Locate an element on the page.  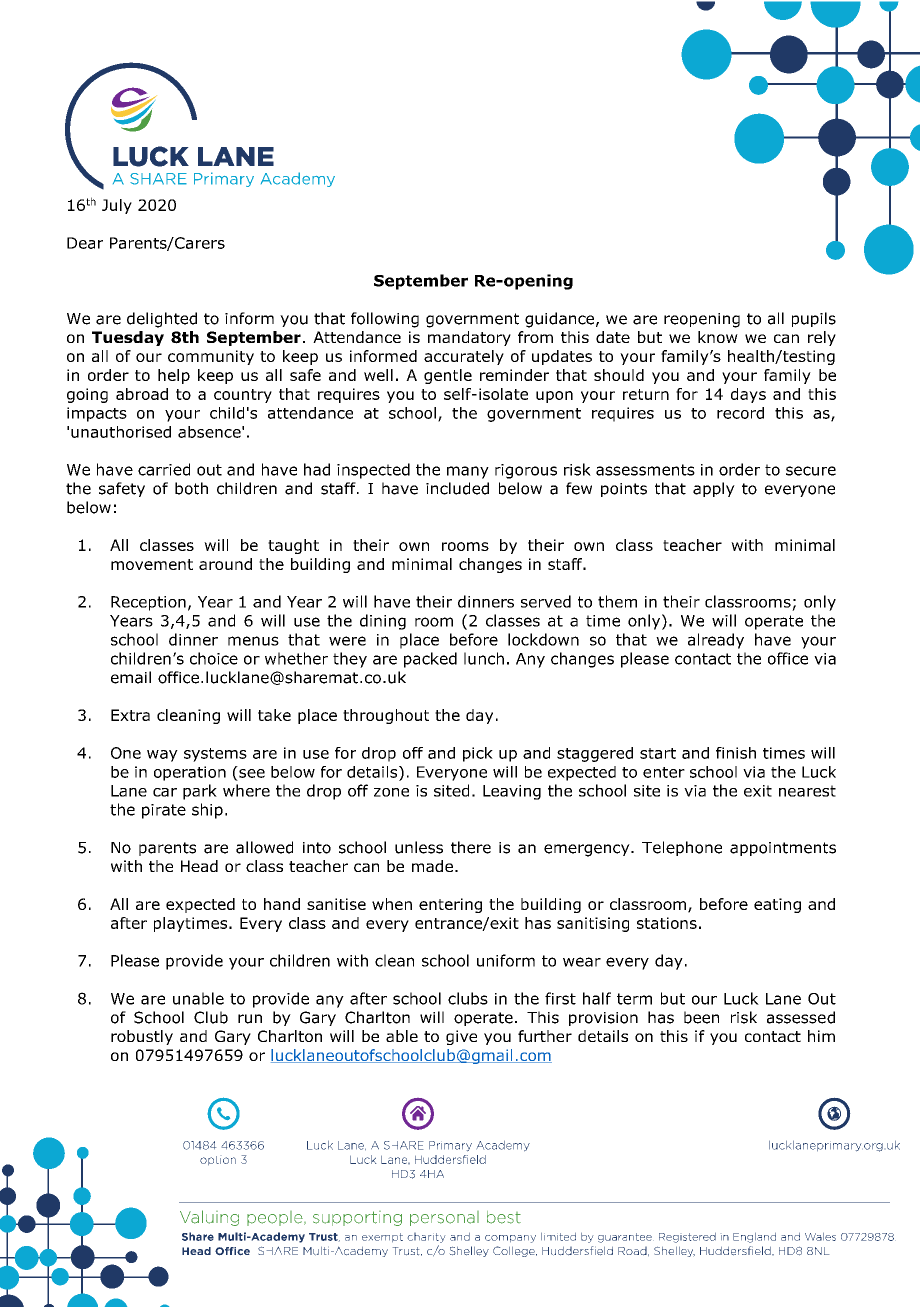
Reception is located at coordinates (148, 603).
